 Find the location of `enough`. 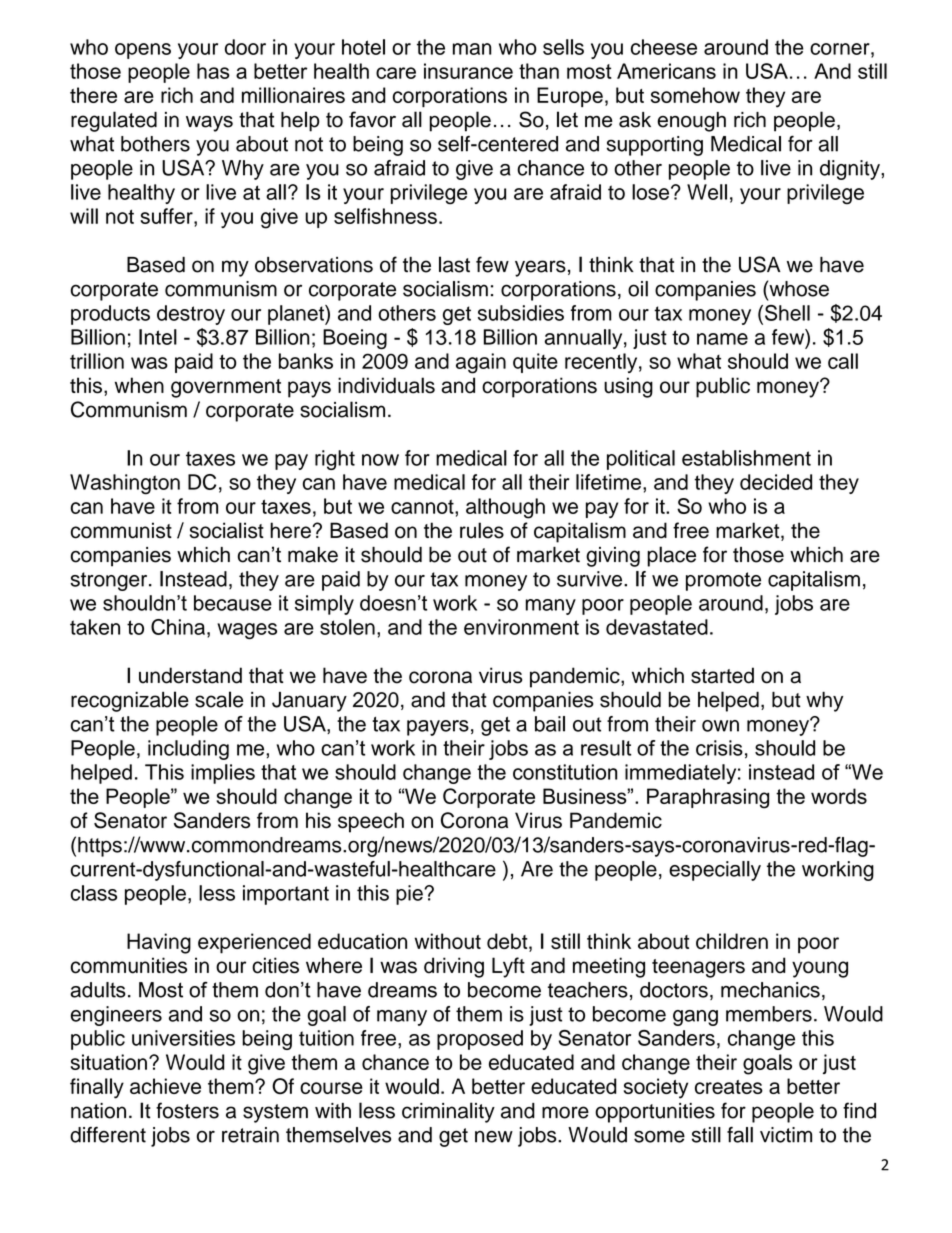

enough is located at coordinates (691, 122).
